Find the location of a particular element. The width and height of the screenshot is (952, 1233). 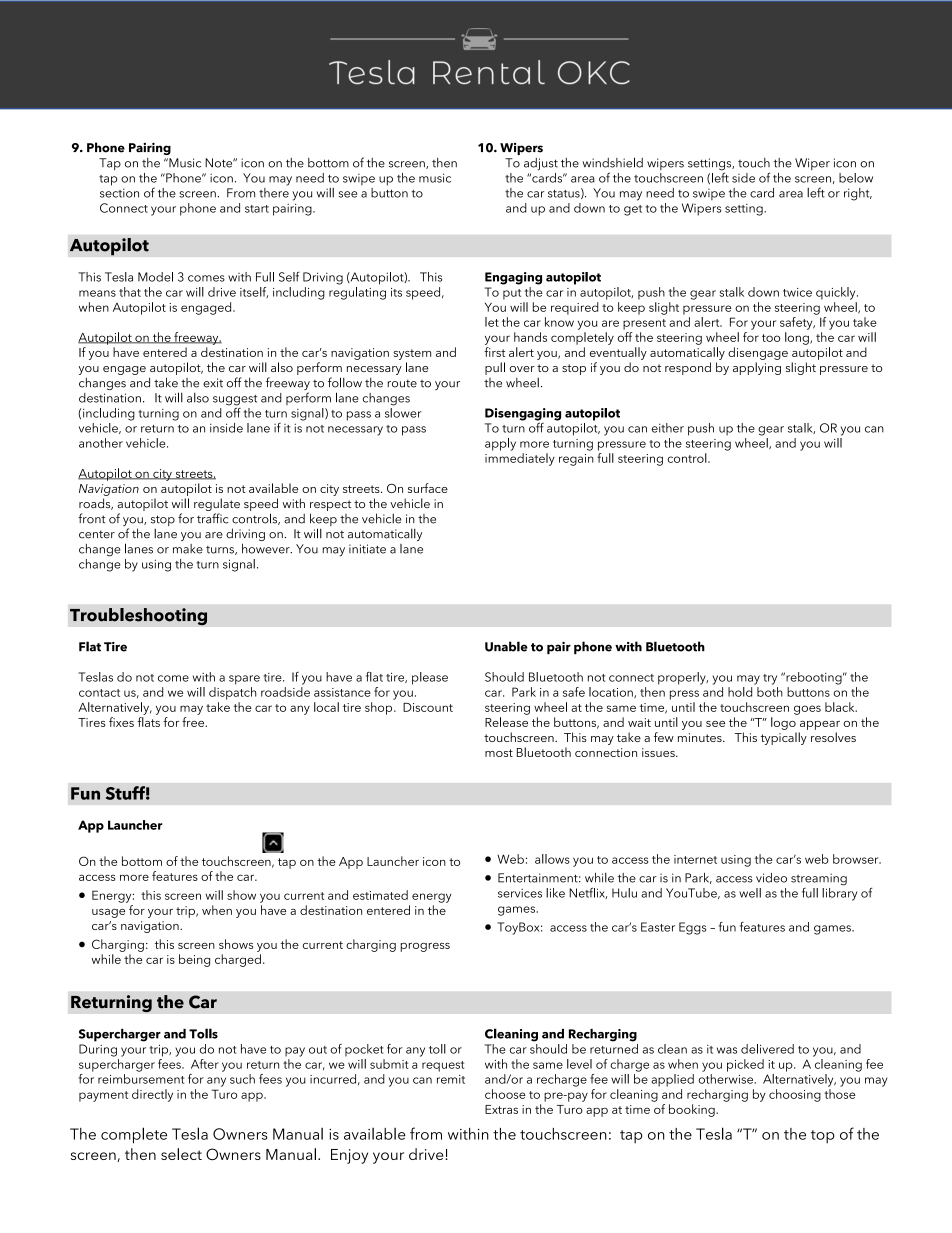

Extras is located at coordinates (501, 1109).
